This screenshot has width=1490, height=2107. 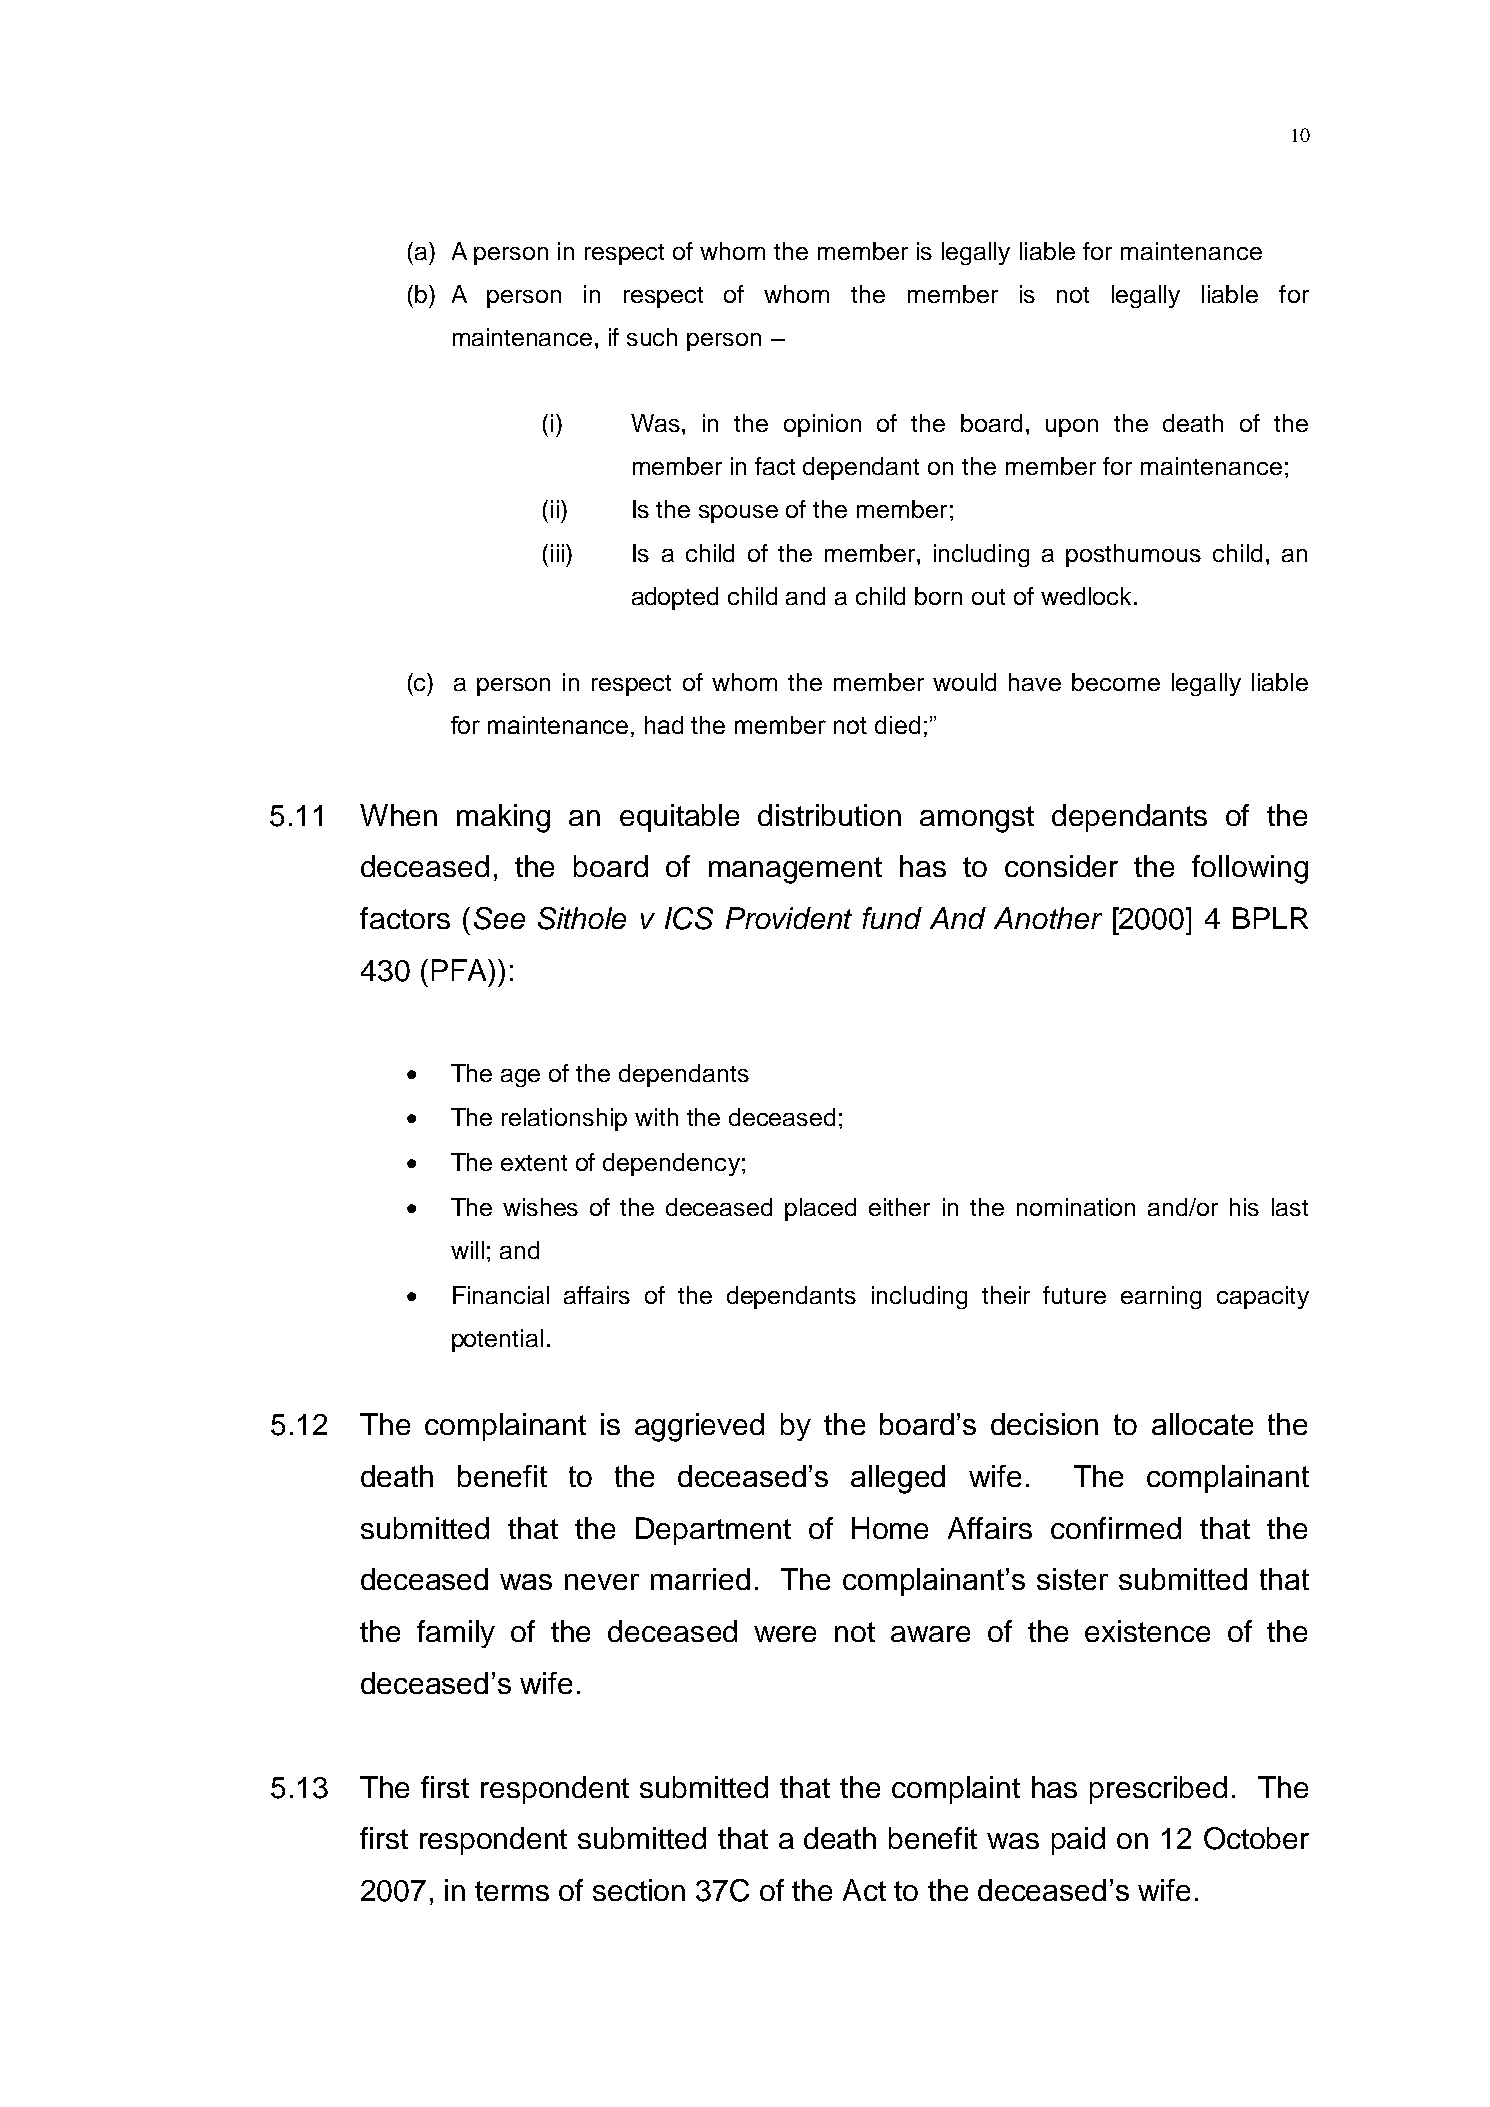 What do you see at coordinates (795, 870) in the screenshot?
I see `management` at bounding box center [795, 870].
